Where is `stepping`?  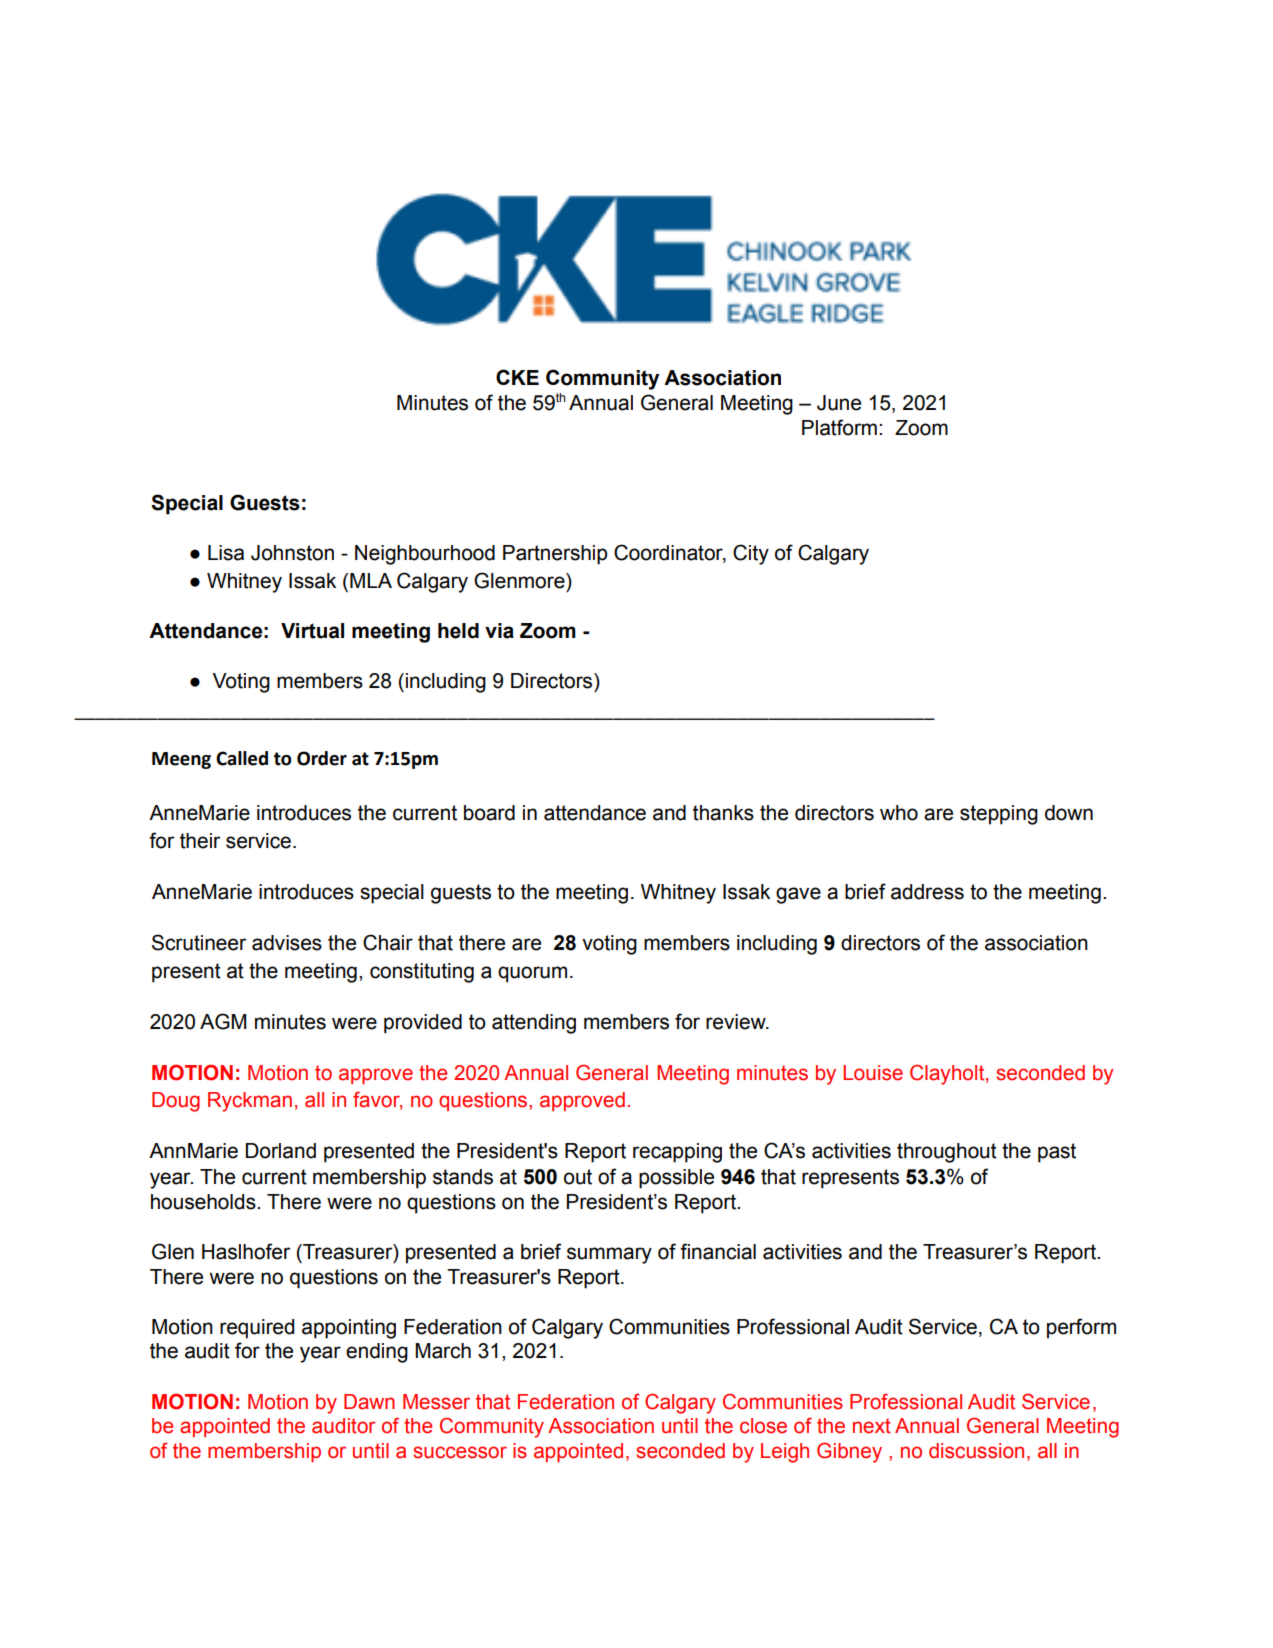 stepping is located at coordinates (999, 815).
